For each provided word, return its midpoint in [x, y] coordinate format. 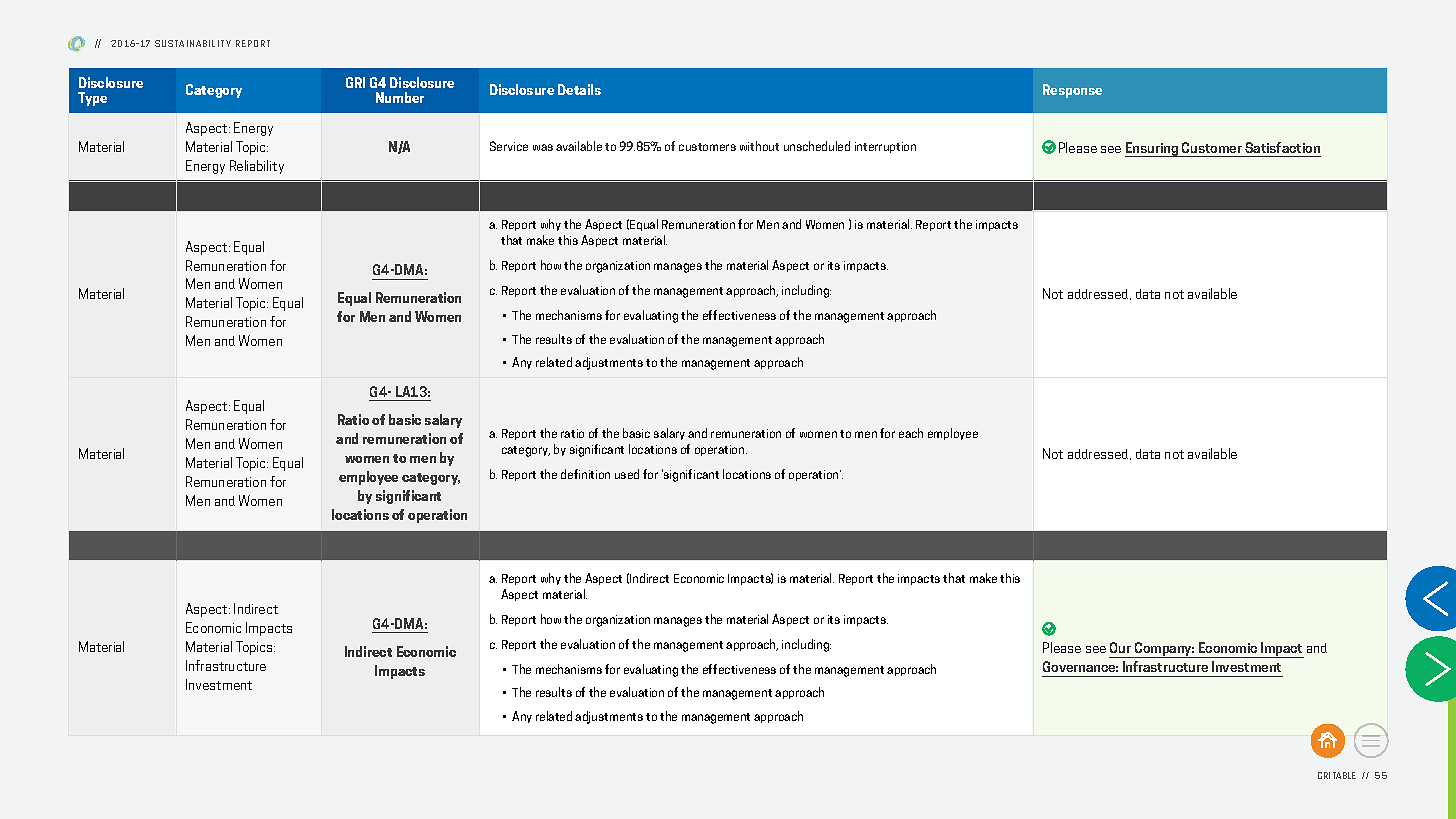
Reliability [257, 167]
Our [1120, 647]
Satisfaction [1282, 147]
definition [585, 474]
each [911, 433]
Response [1072, 91]
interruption [885, 147]
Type [92, 99]
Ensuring [1153, 149]
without [759, 146]
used [627, 474]
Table [1344, 775]
